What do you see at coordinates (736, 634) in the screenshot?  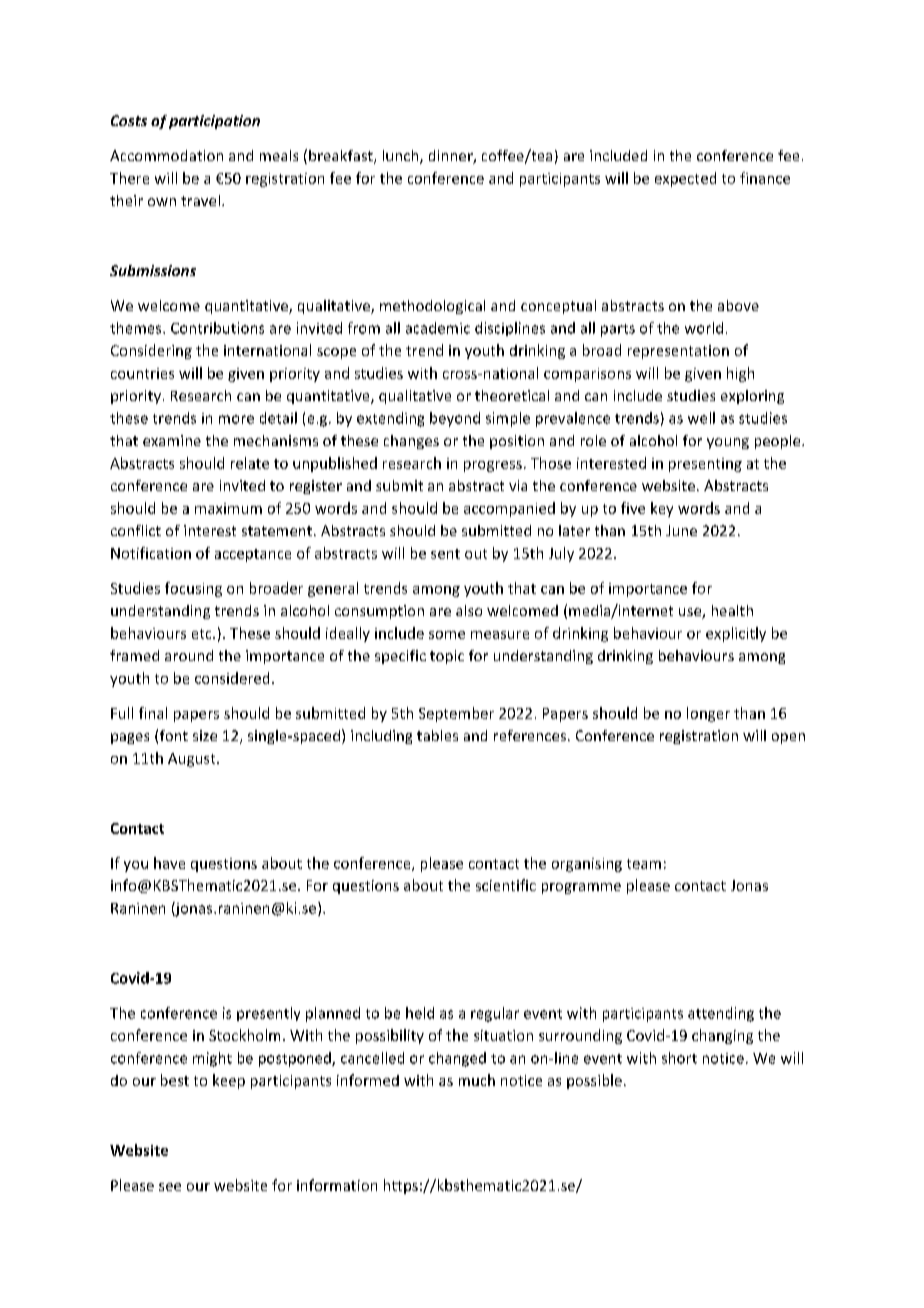 I see `explicitly` at bounding box center [736, 634].
